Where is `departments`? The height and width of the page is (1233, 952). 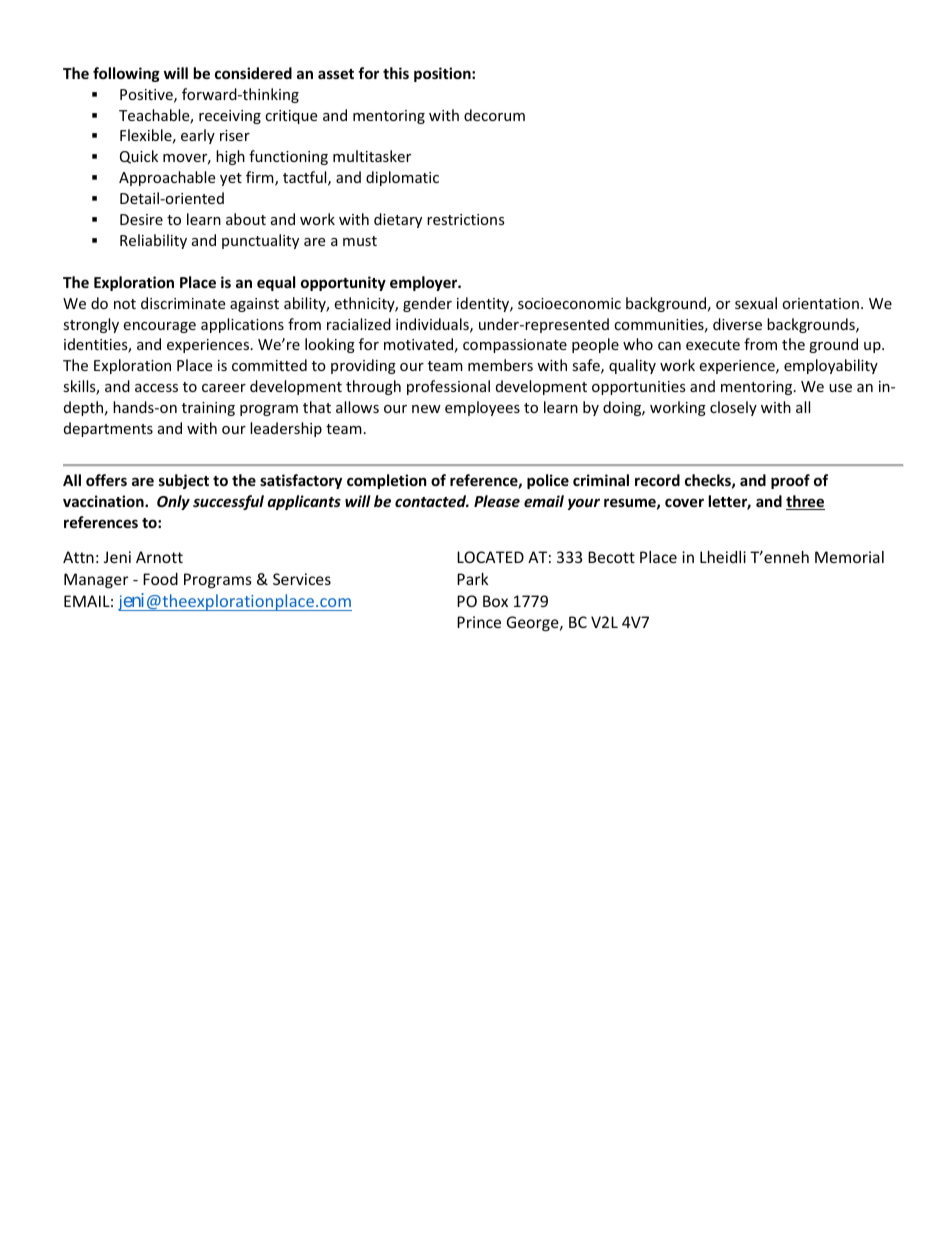 departments is located at coordinates (108, 429).
